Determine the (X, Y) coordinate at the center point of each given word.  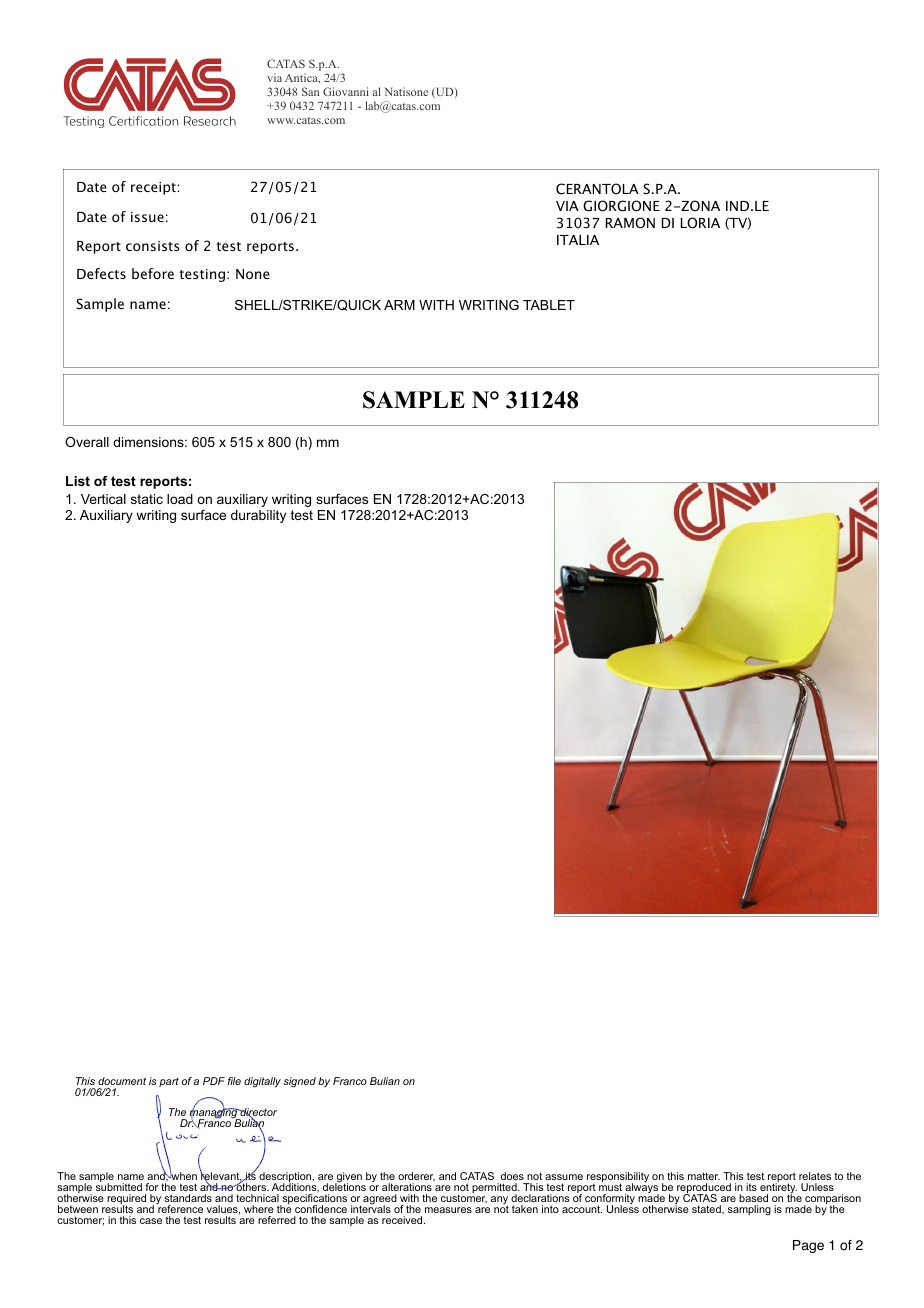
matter (704, 1176)
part (169, 1082)
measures (448, 1210)
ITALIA (578, 240)
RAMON (630, 223)
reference (179, 1208)
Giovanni (346, 91)
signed (299, 1082)
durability (258, 516)
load (180, 499)
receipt (154, 188)
